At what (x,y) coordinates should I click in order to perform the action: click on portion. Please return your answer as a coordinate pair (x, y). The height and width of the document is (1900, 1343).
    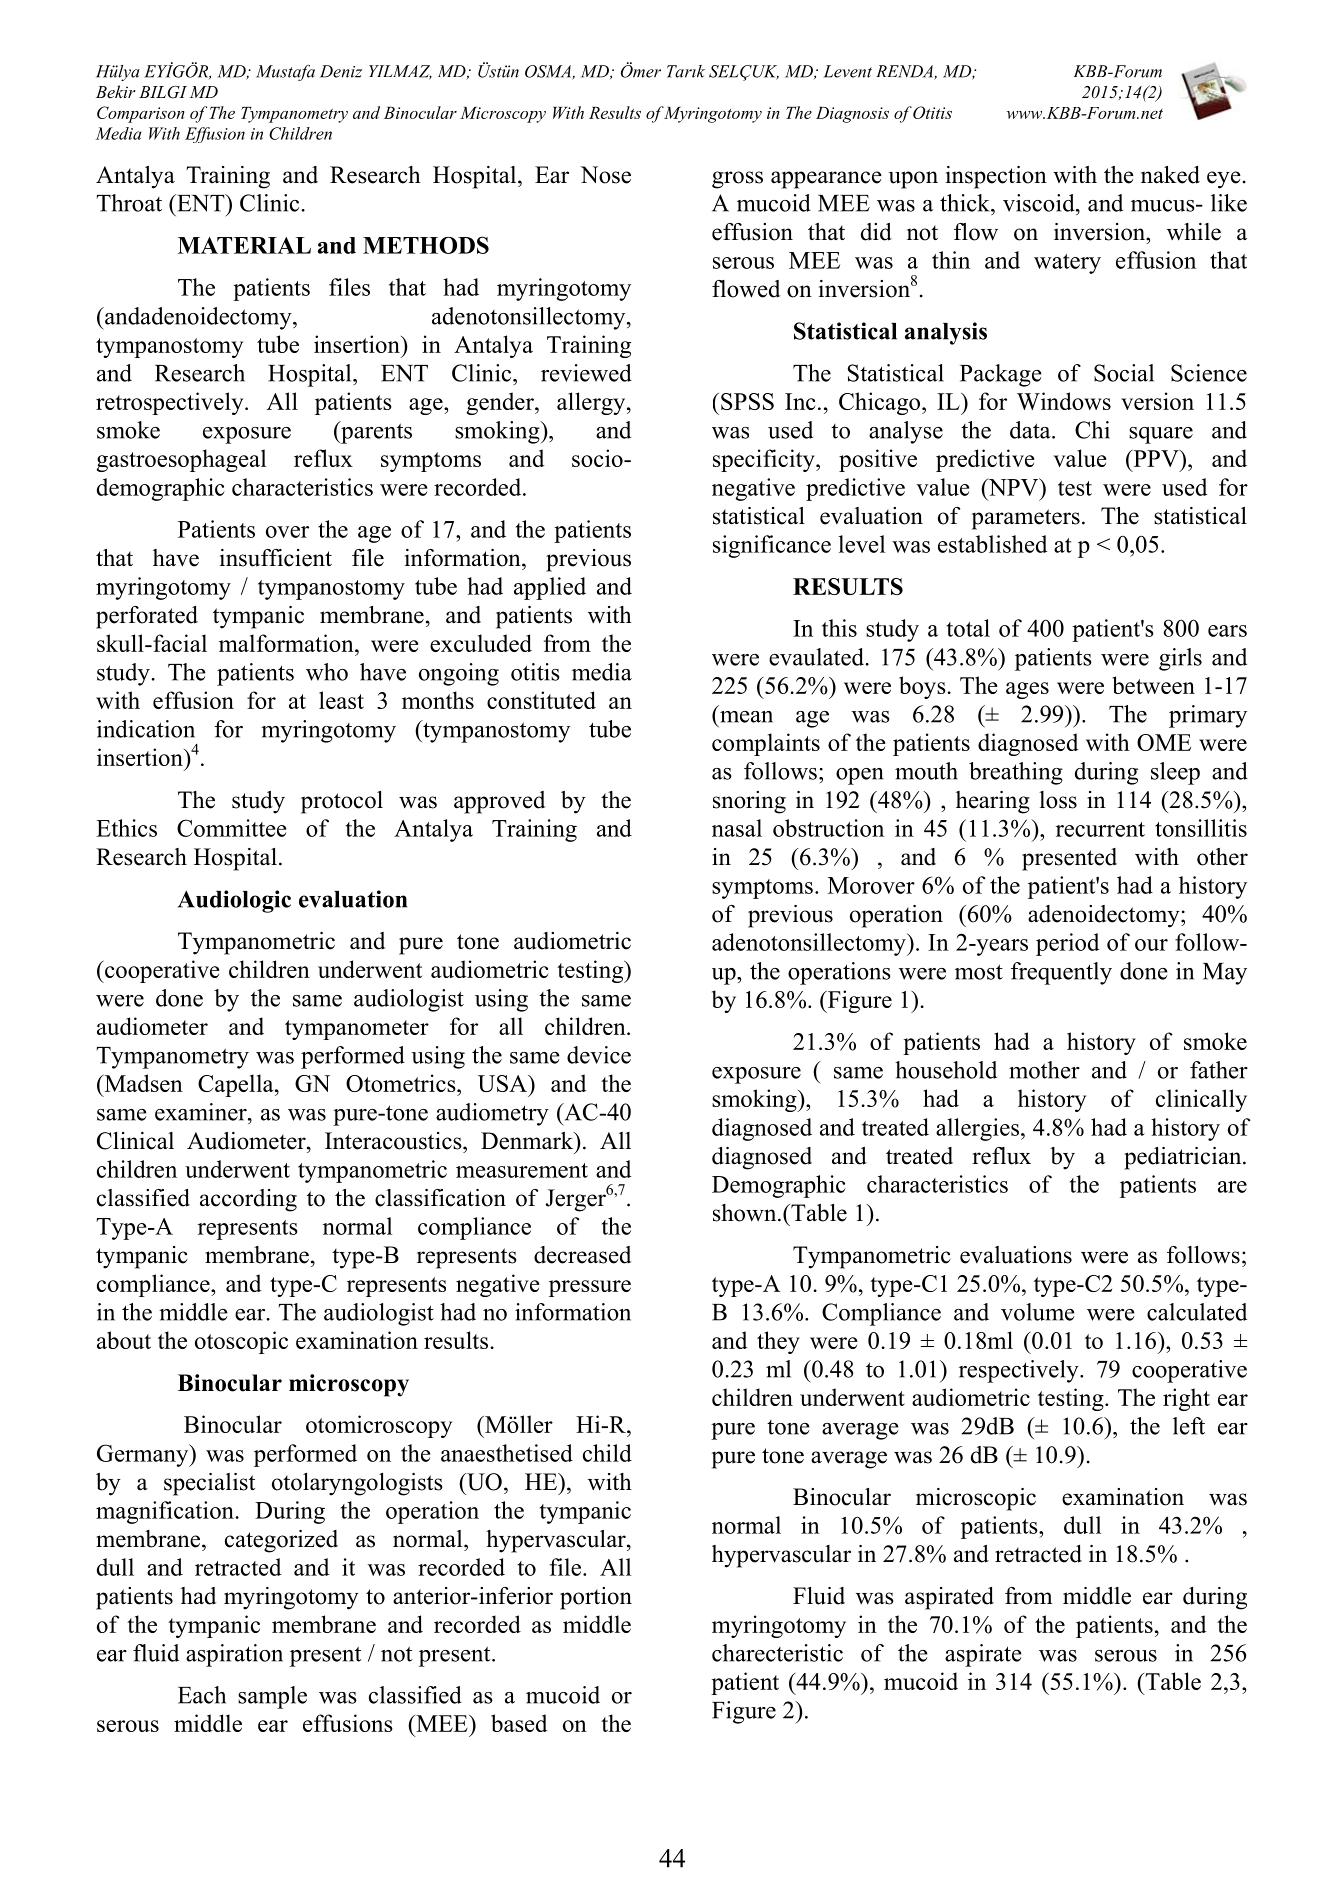
    Looking at the image, I should click on (596, 1598).
